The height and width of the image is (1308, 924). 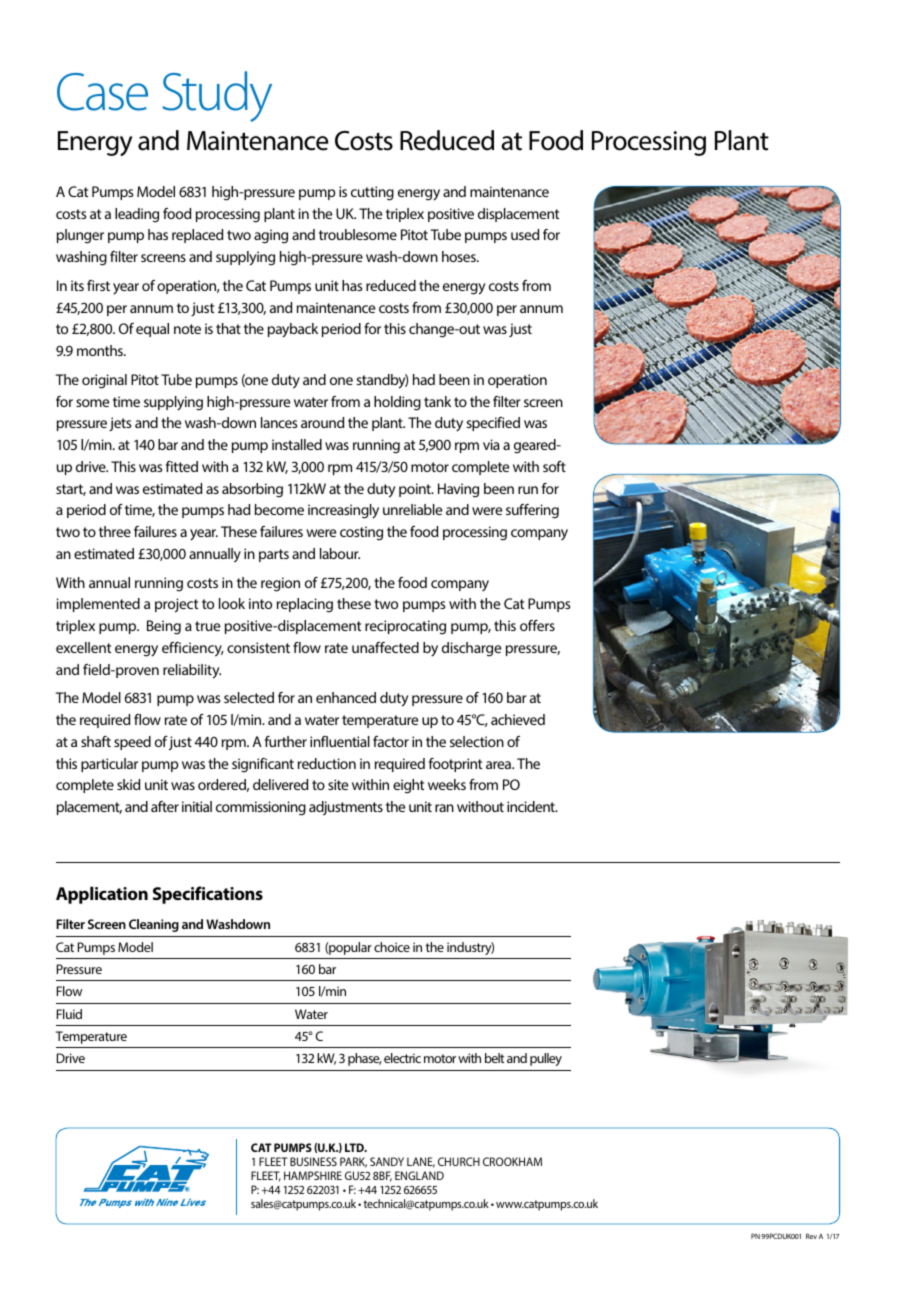 What do you see at coordinates (217, 96) in the image?
I see `Study` at bounding box center [217, 96].
